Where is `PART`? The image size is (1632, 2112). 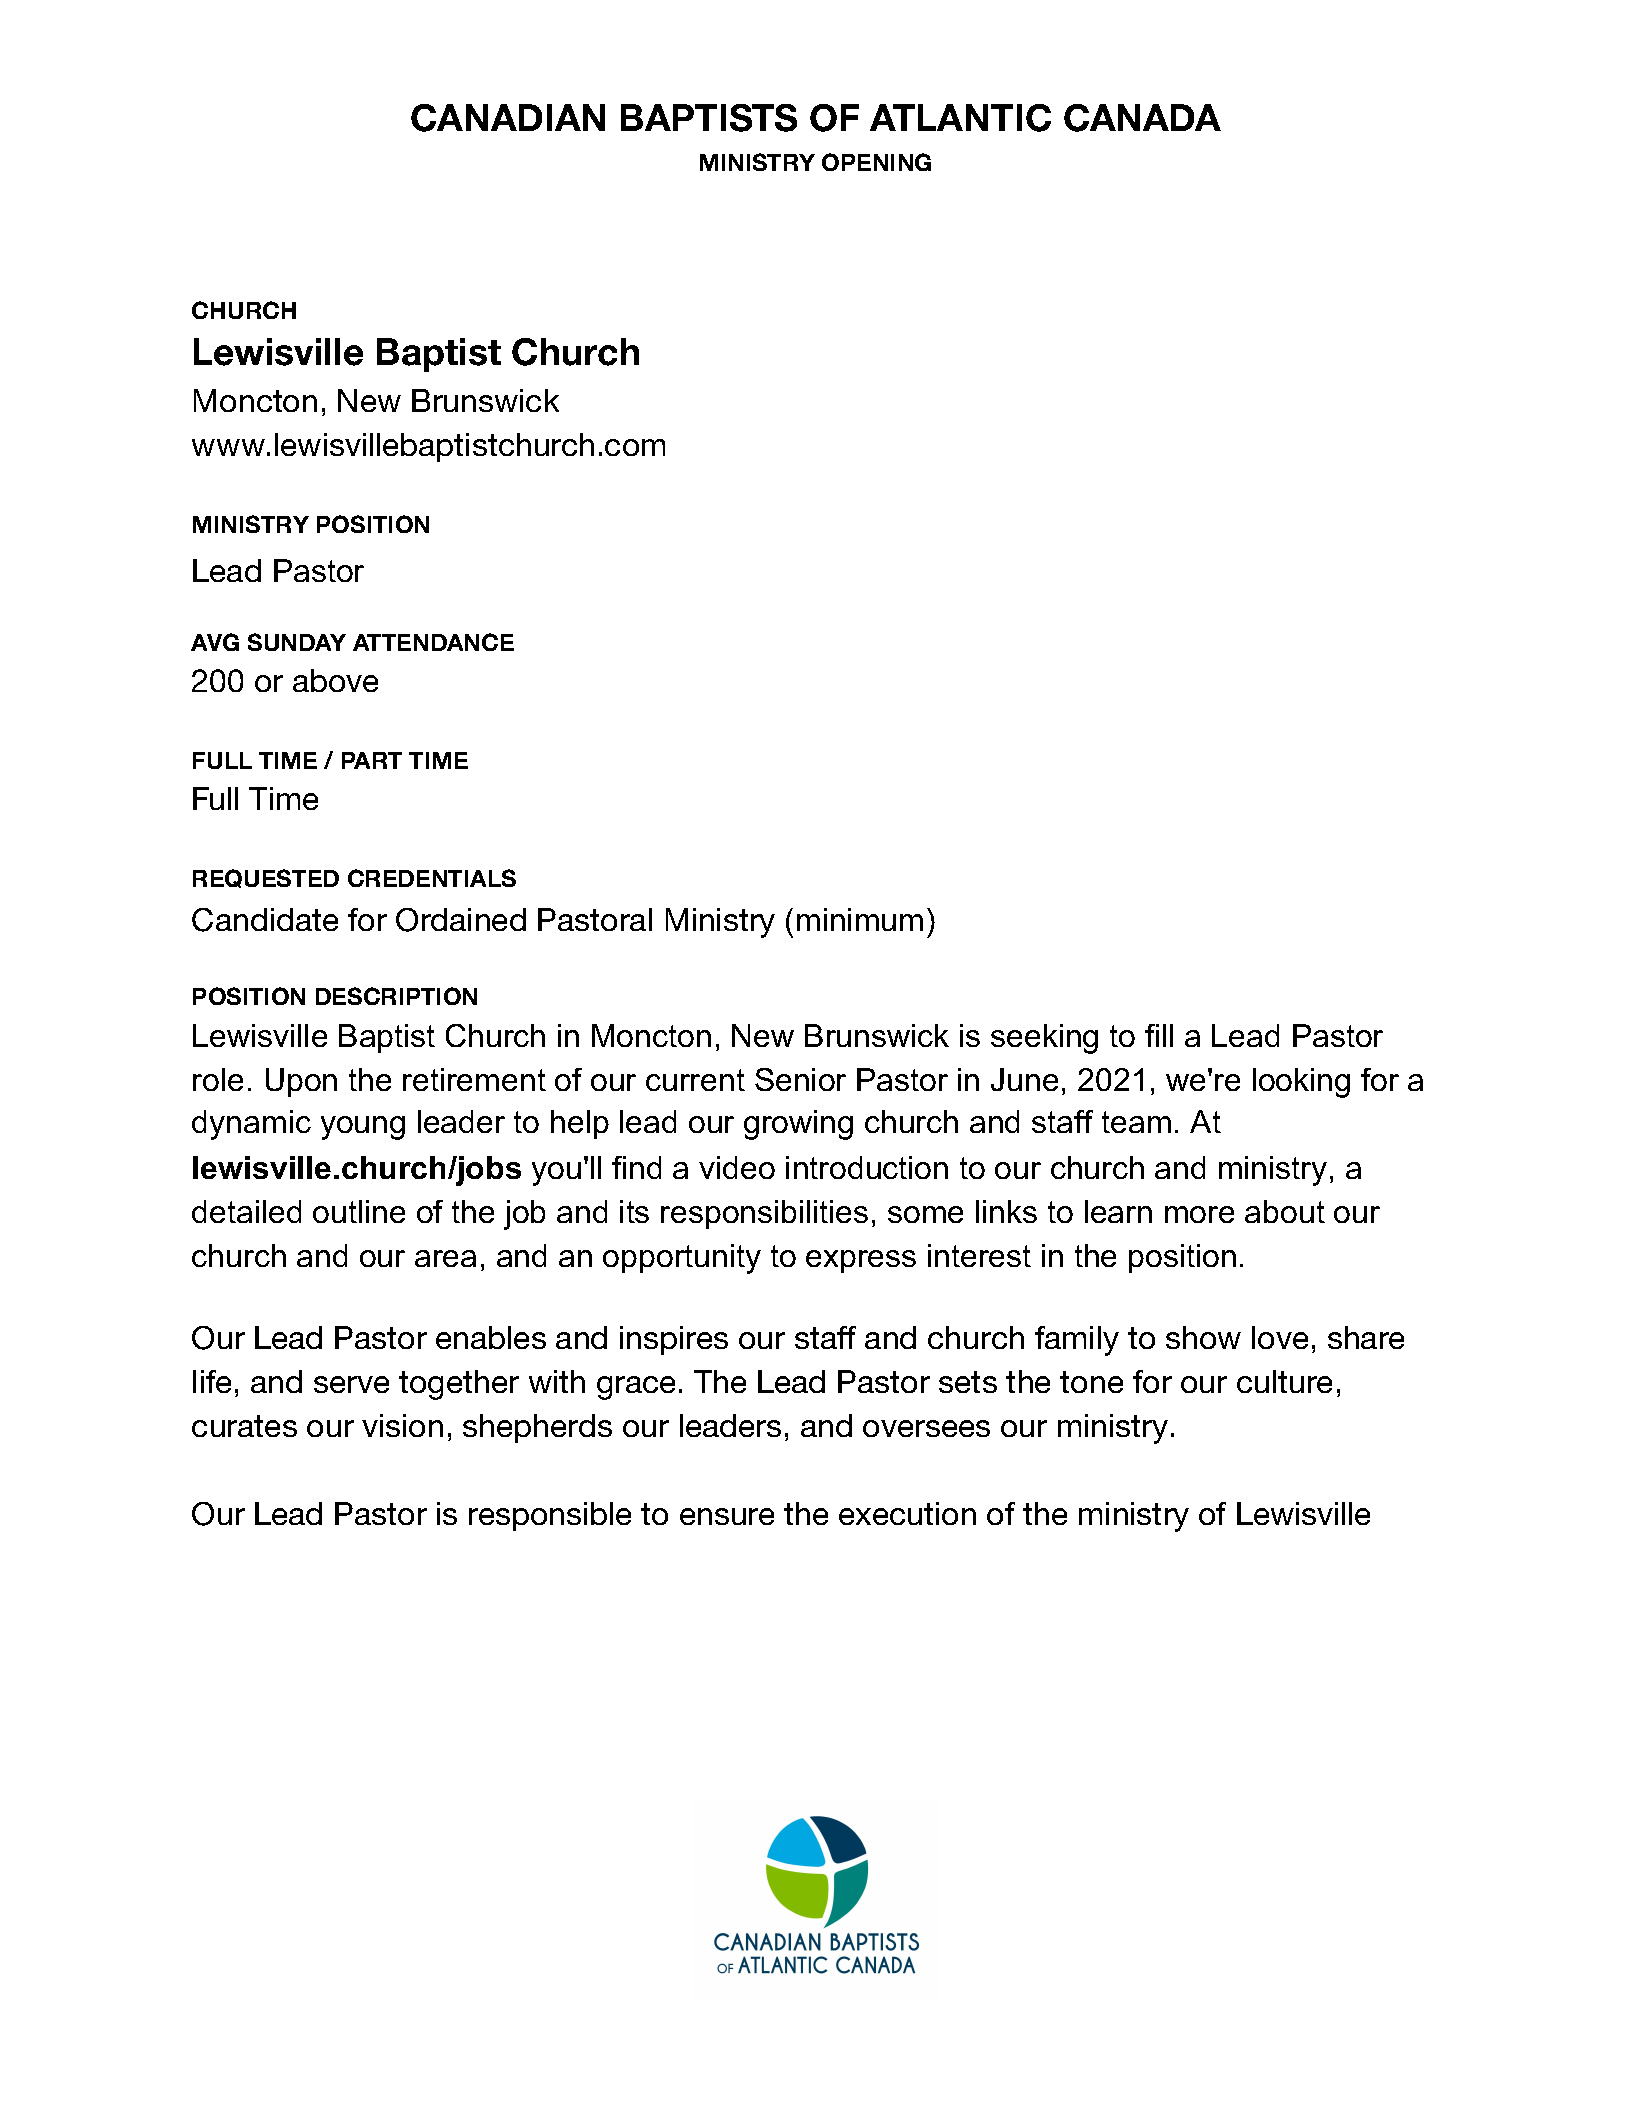 PART is located at coordinates (372, 760).
